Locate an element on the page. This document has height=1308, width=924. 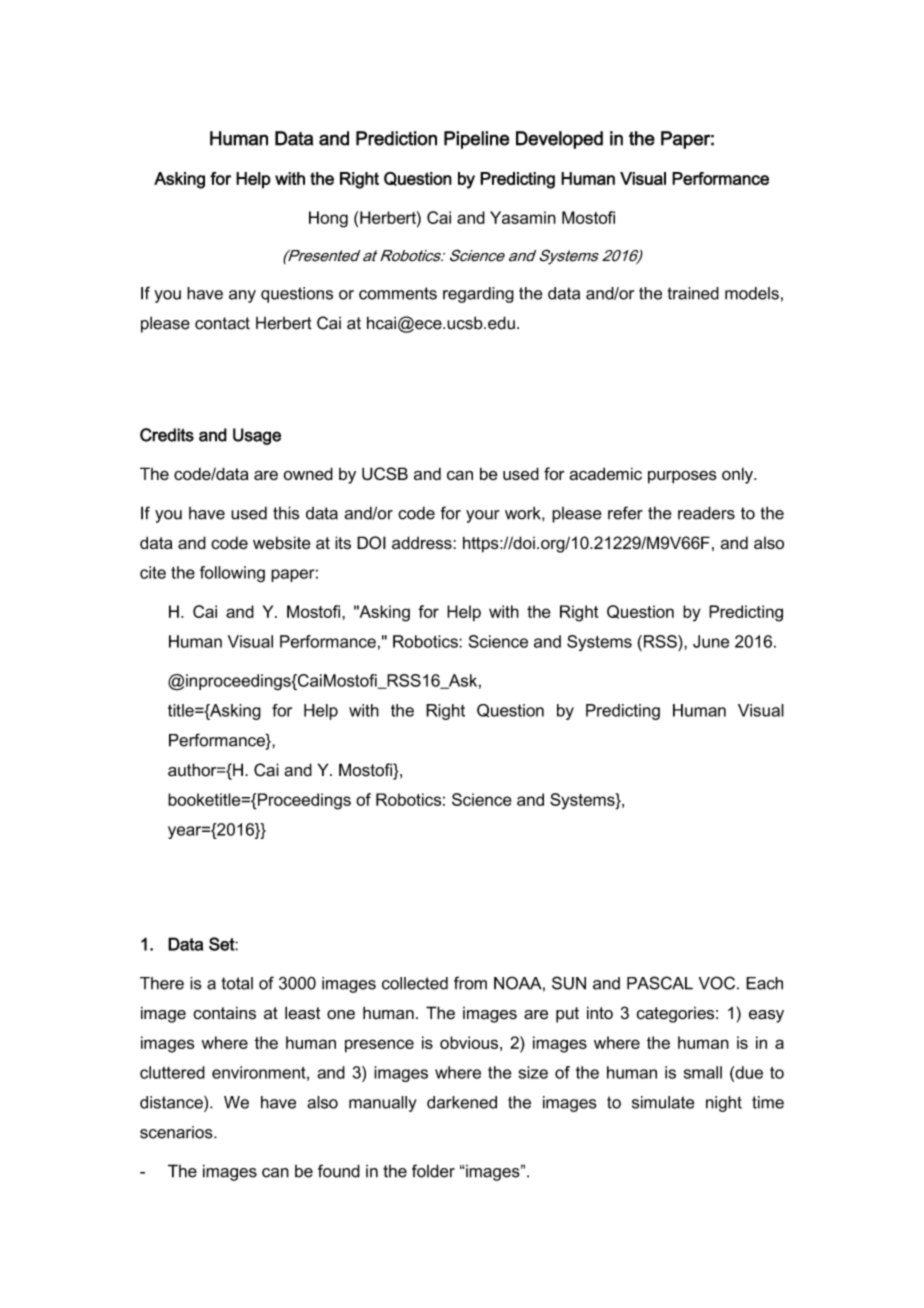
Developed is located at coordinates (559, 140).
